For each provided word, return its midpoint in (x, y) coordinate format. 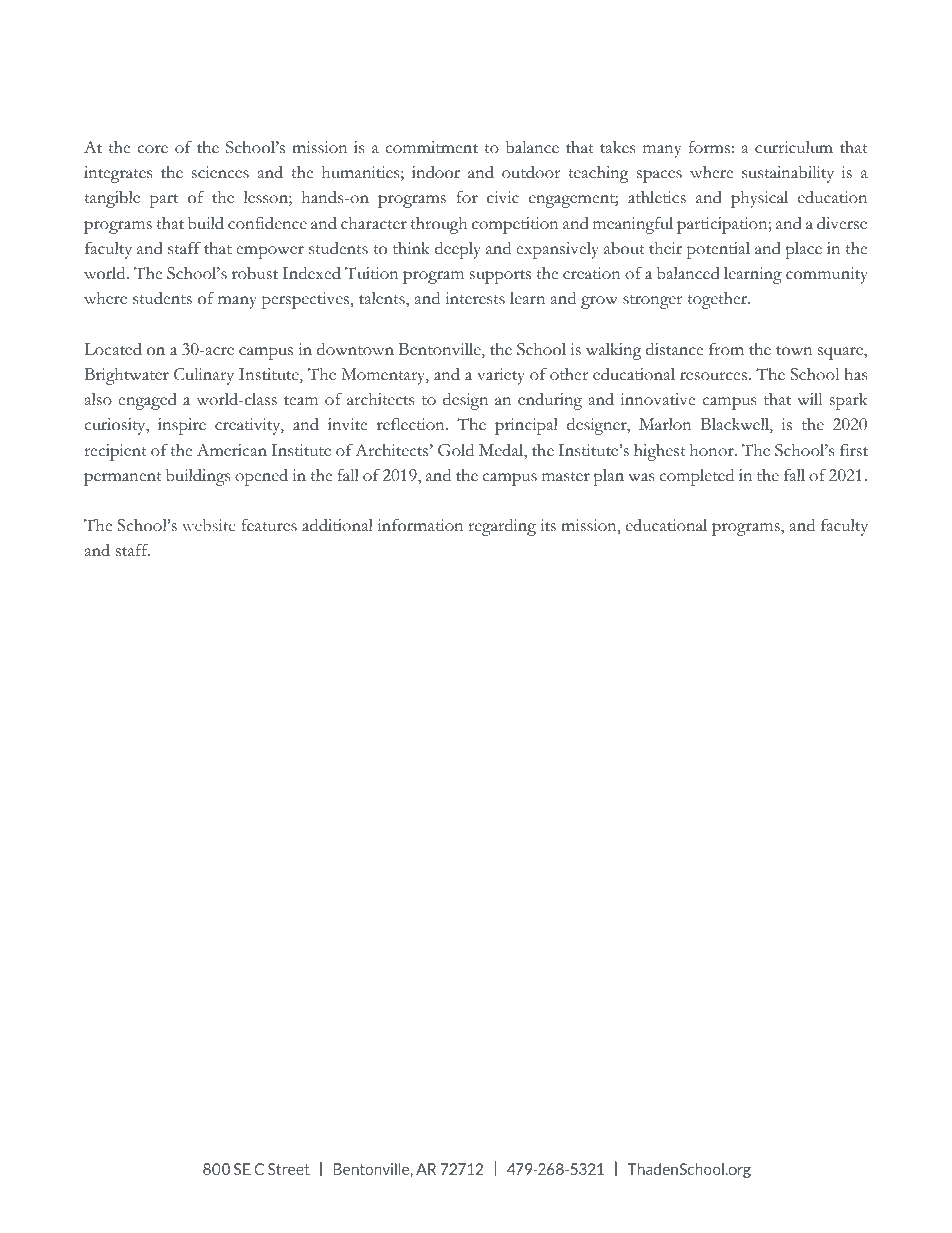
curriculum (794, 147)
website (209, 525)
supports (500, 277)
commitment (431, 147)
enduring (550, 401)
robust (255, 273)
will (809, 399)
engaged (147, 401)
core (152, 149)
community (827, 275)
